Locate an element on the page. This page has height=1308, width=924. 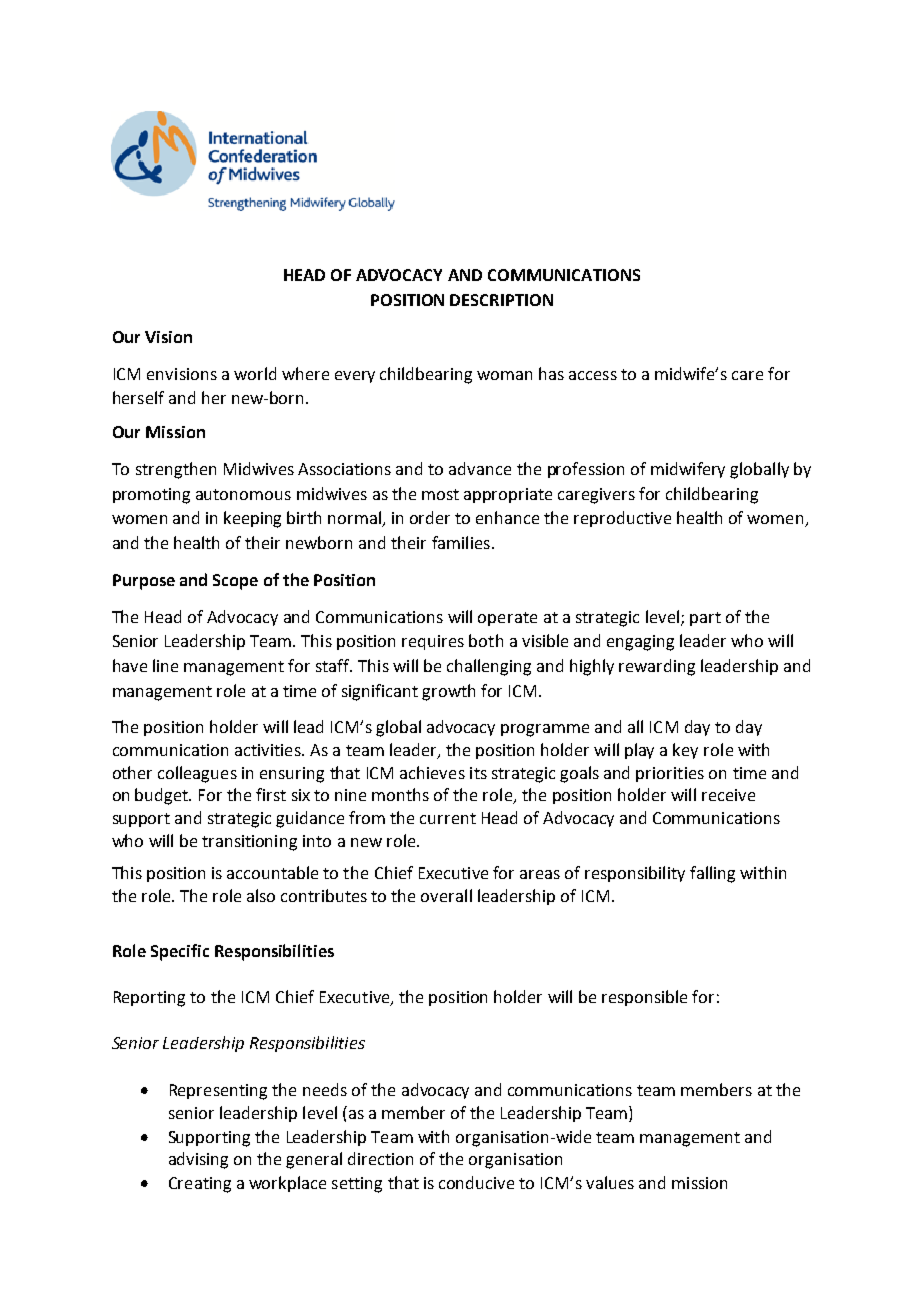
access is located at coordinates (593, 375).
